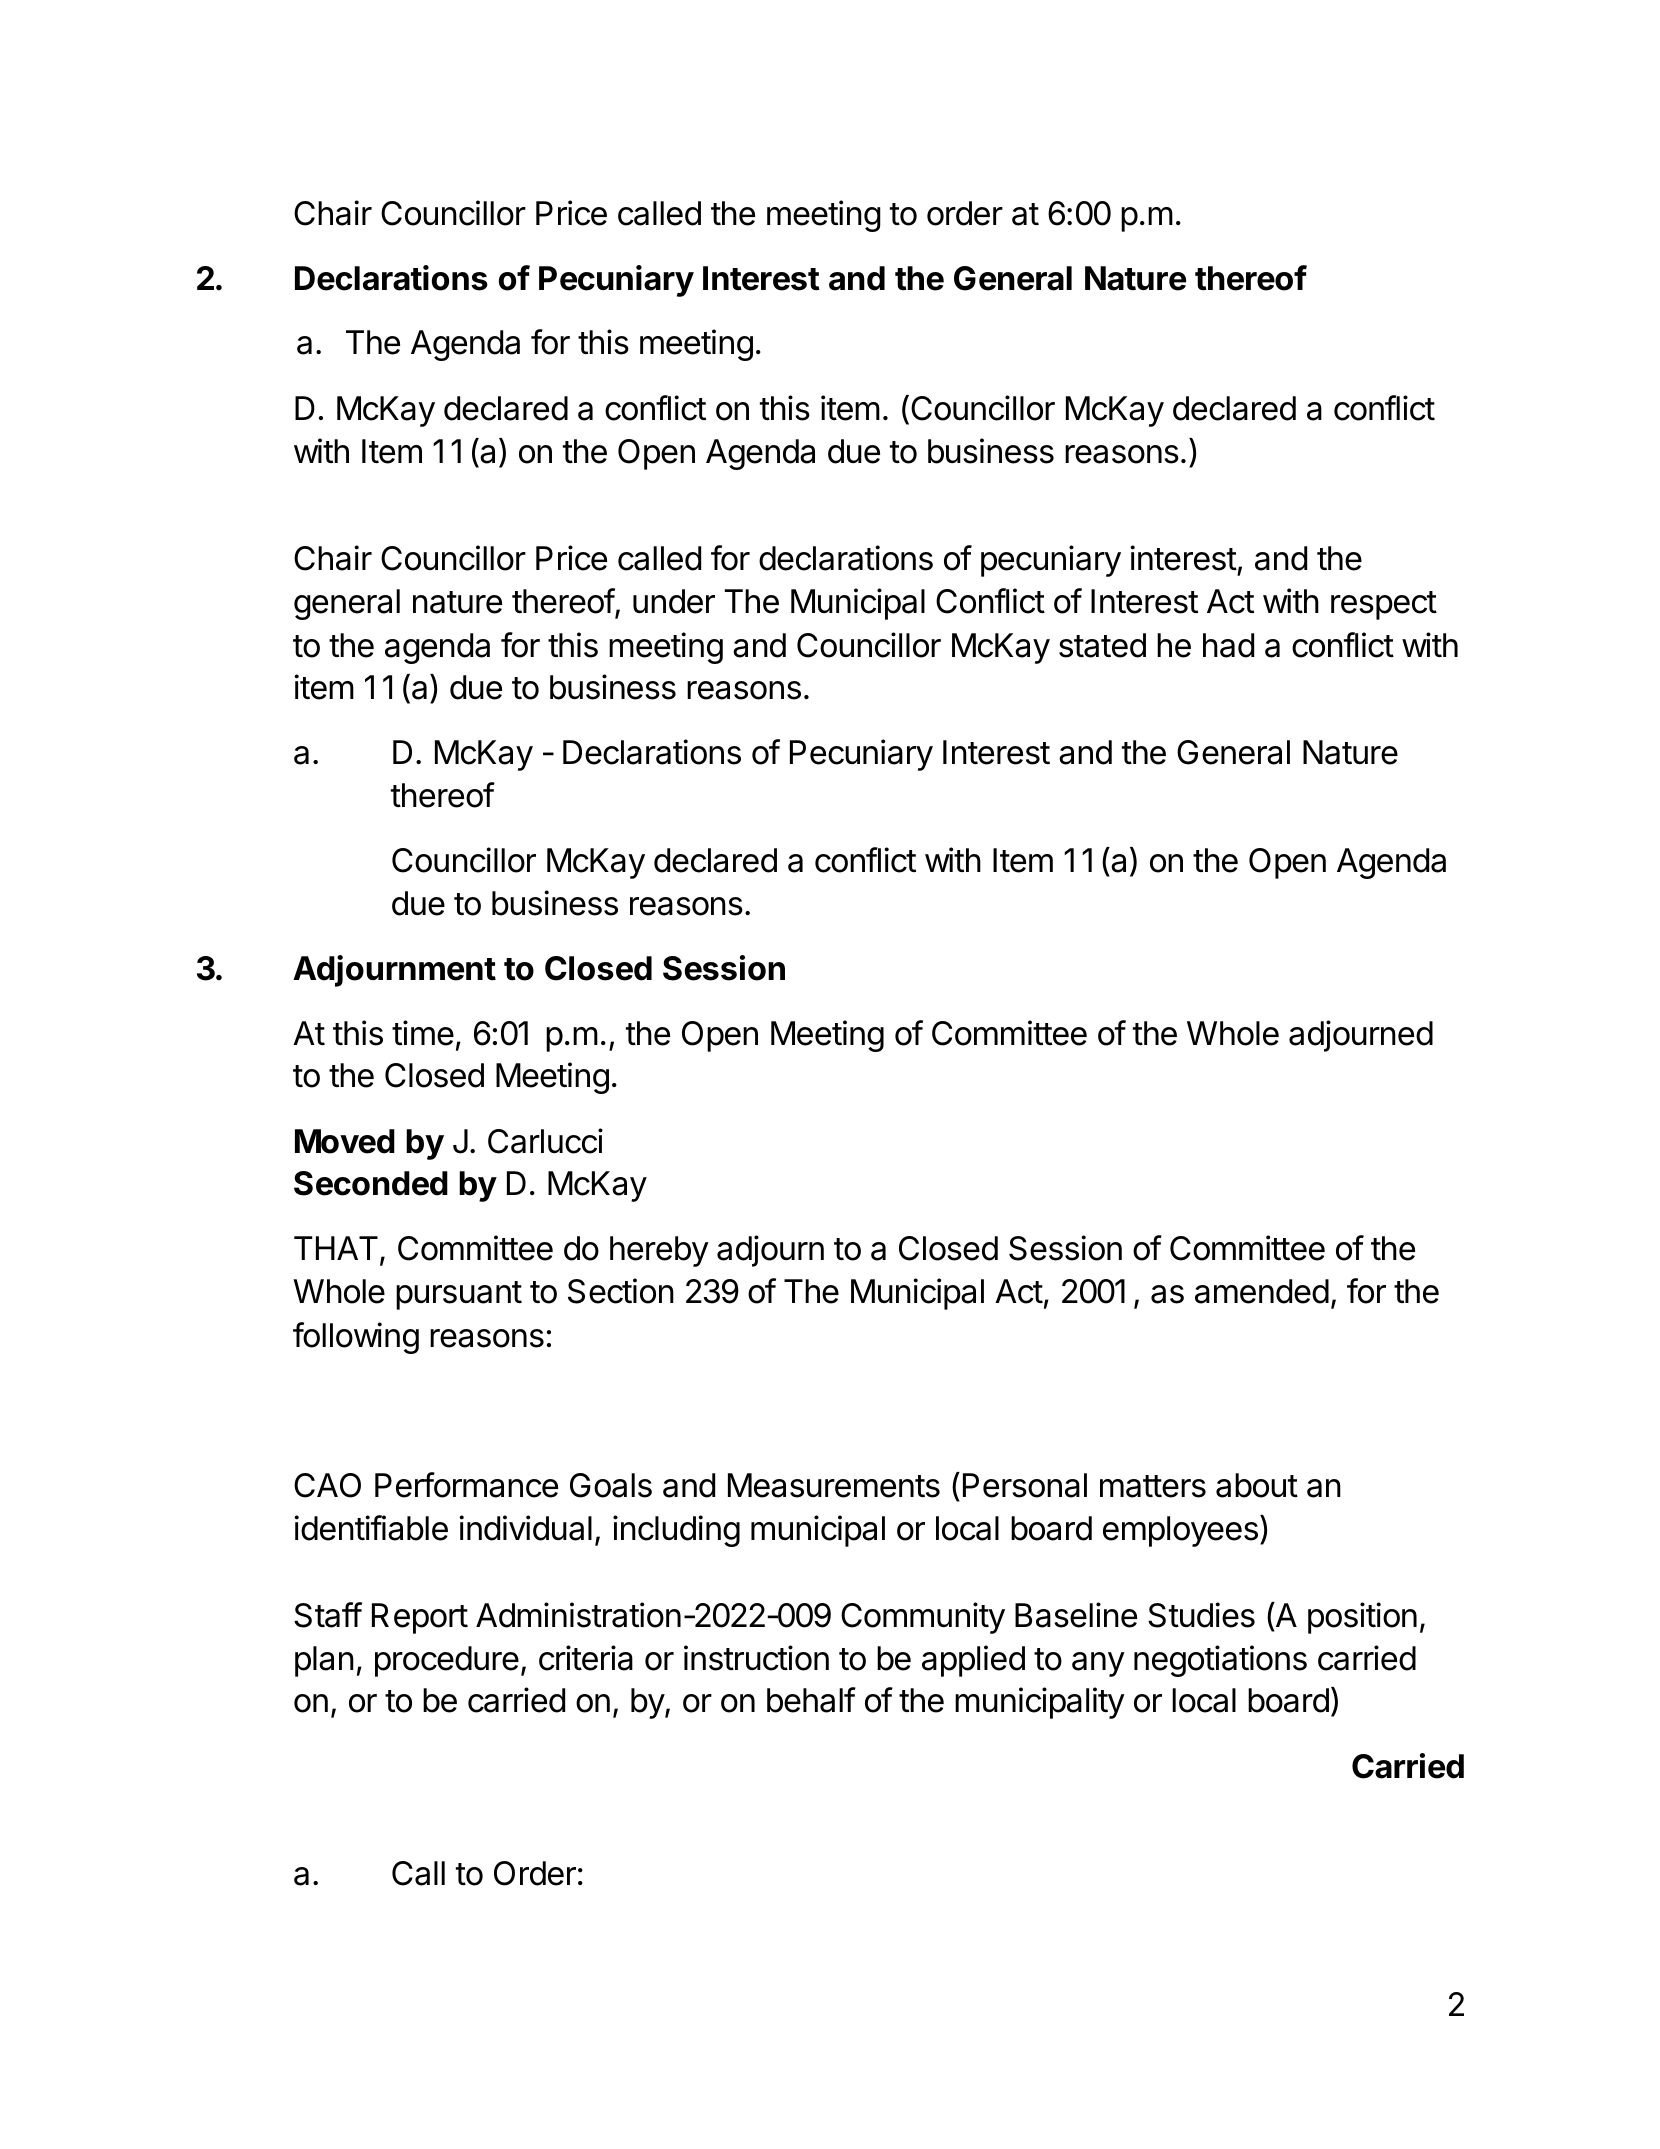 Image resolution: width=1660 pixels, height=2149 pixels. I want to click on under, so click(674, 601).
